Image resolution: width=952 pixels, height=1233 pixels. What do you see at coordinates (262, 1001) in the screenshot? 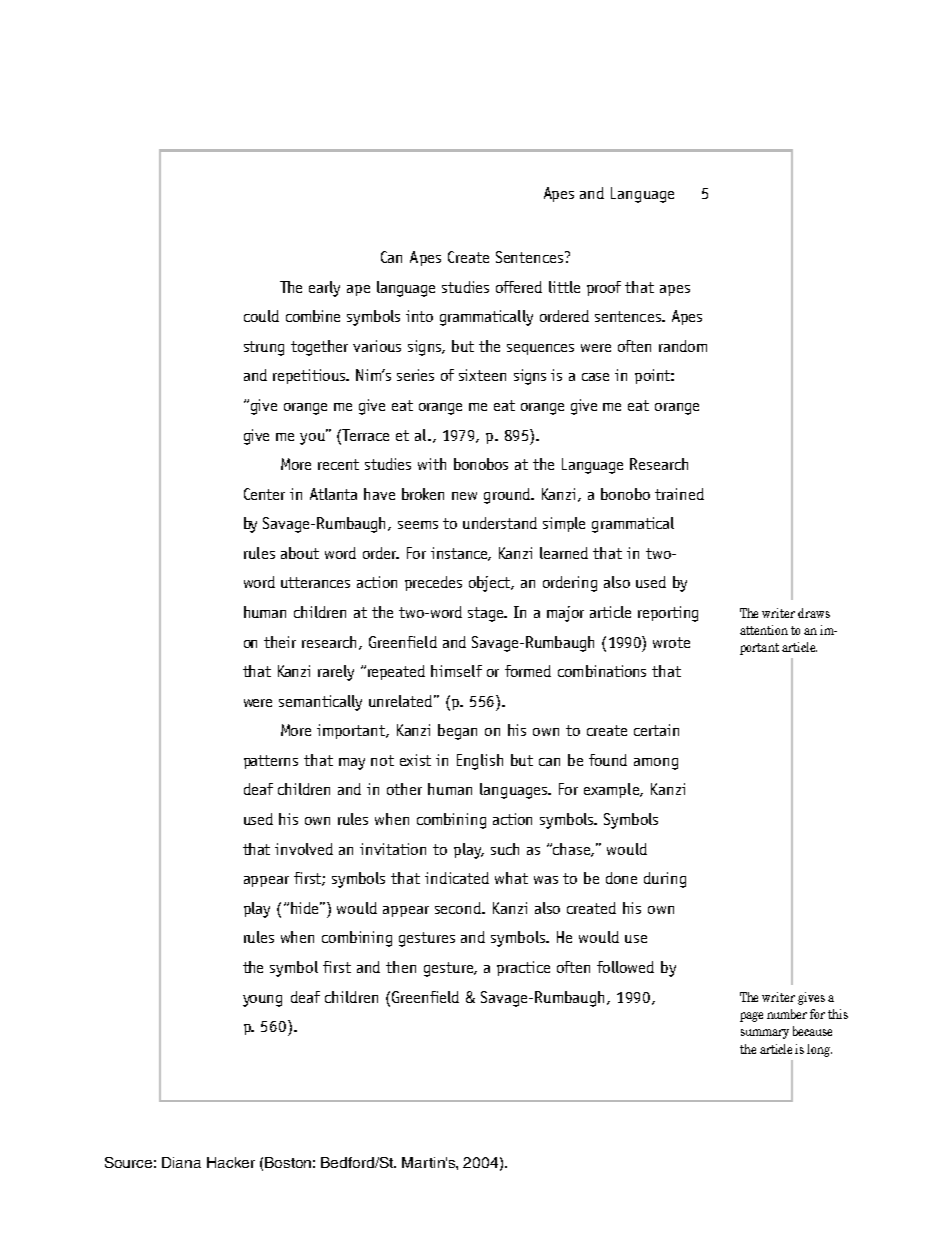
I see `young` at bounding box center [262, 1001].
